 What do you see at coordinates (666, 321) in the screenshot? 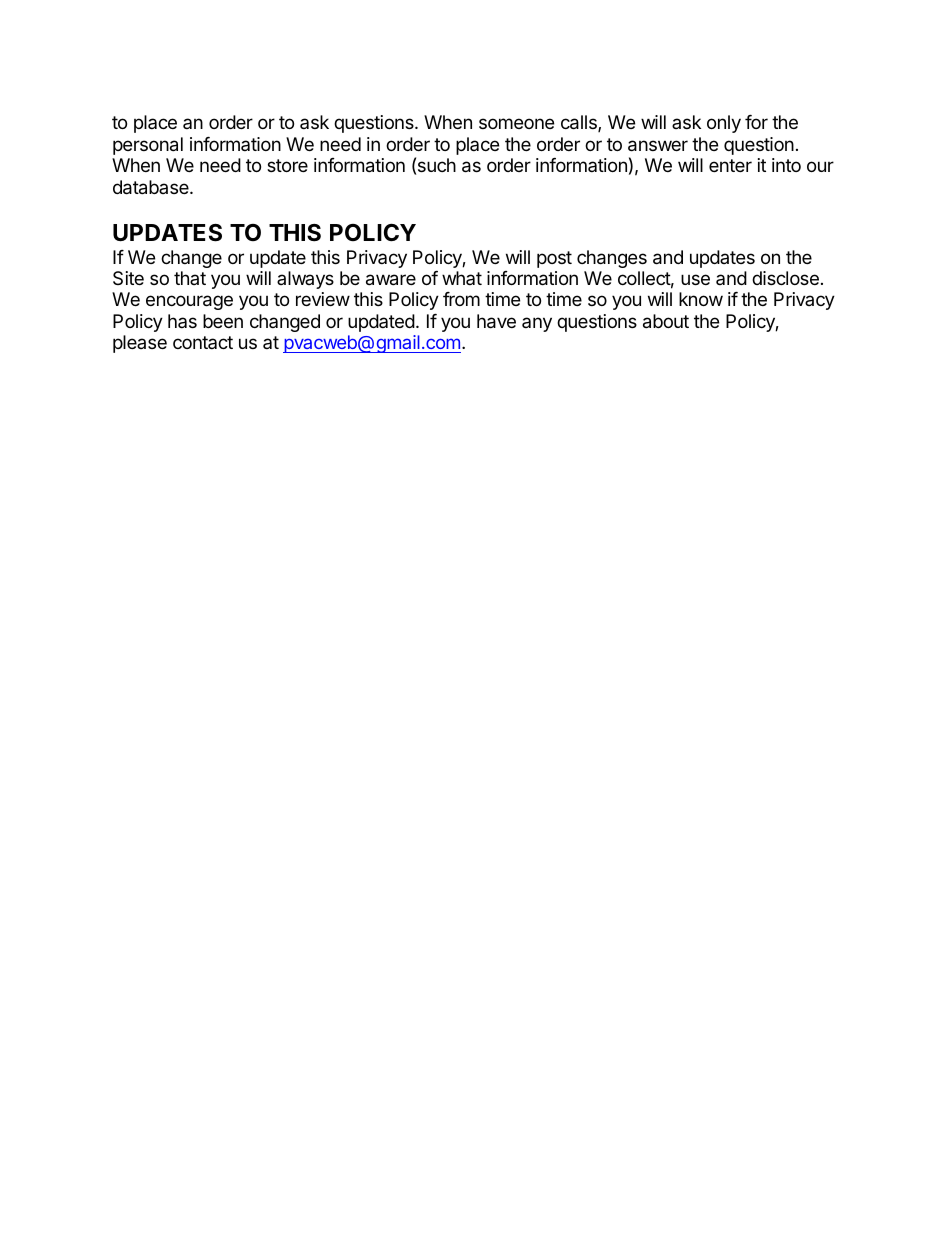
I see `about` at bounding box center [666, 321].
